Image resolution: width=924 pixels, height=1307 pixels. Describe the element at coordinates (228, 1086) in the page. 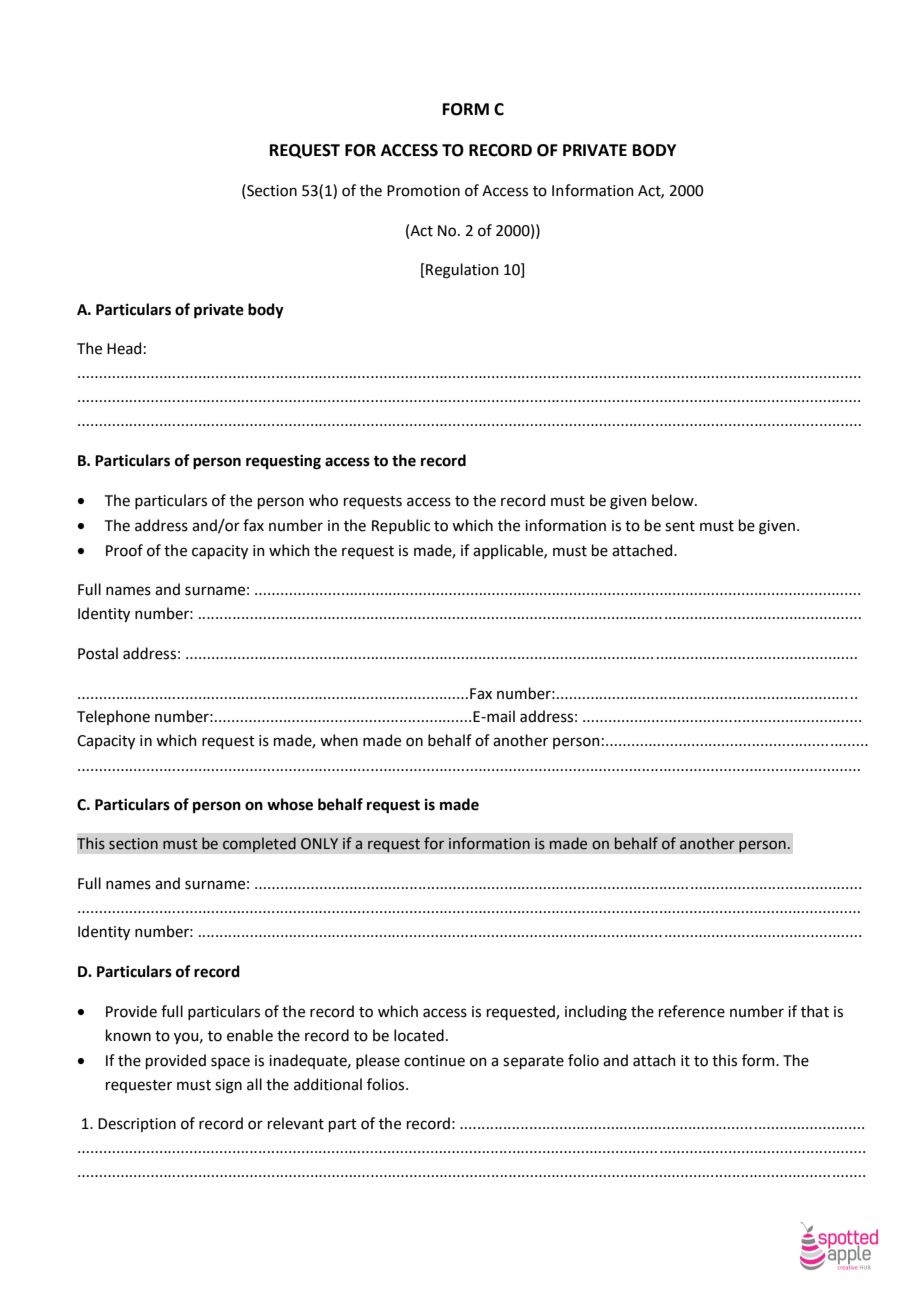

I see `sign` at that location.
